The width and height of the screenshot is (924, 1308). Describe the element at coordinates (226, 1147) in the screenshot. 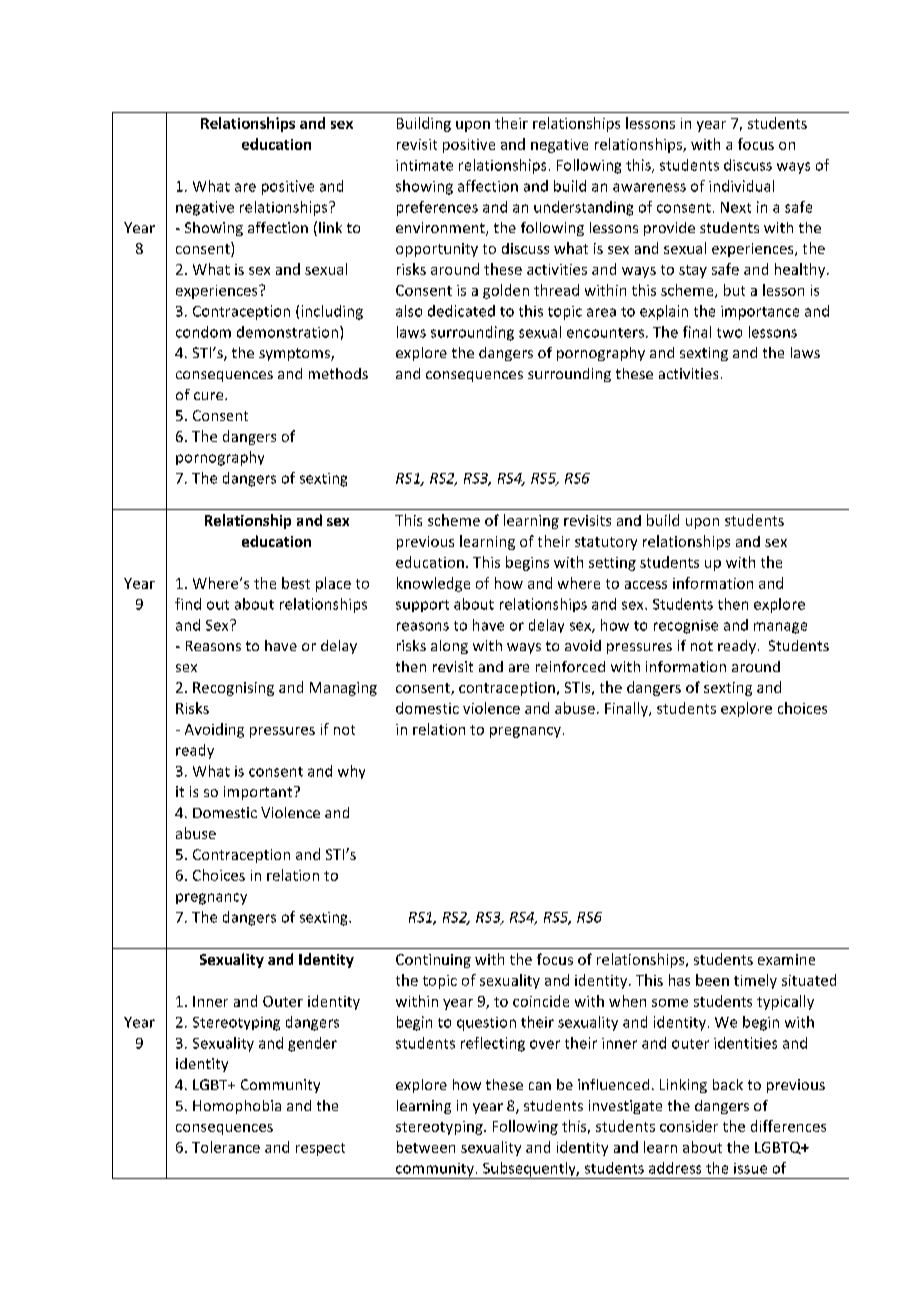

I see `Tolerance` at that location.
